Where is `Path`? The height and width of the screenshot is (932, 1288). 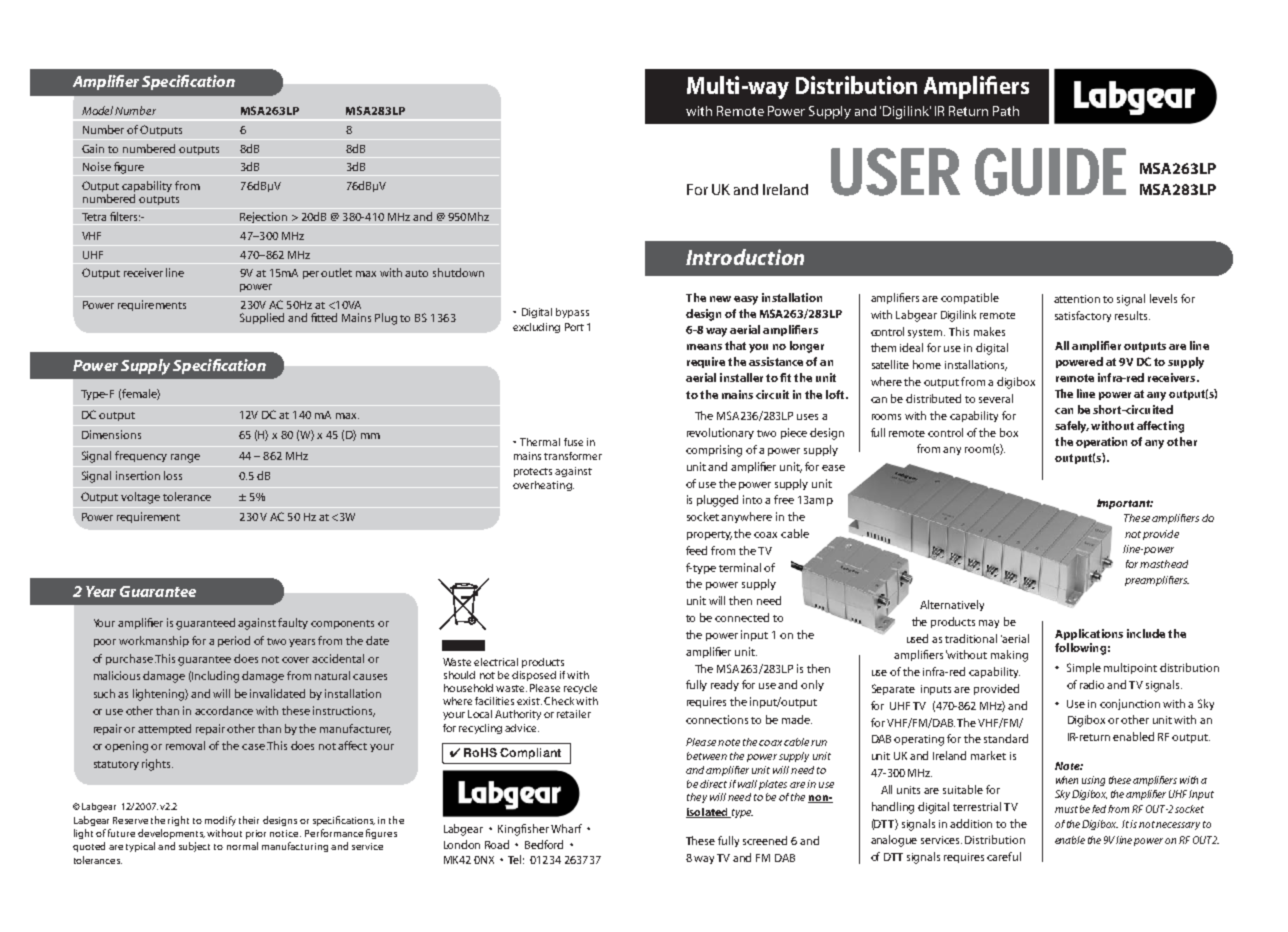 Path is located at coordinates (1006, 111).
